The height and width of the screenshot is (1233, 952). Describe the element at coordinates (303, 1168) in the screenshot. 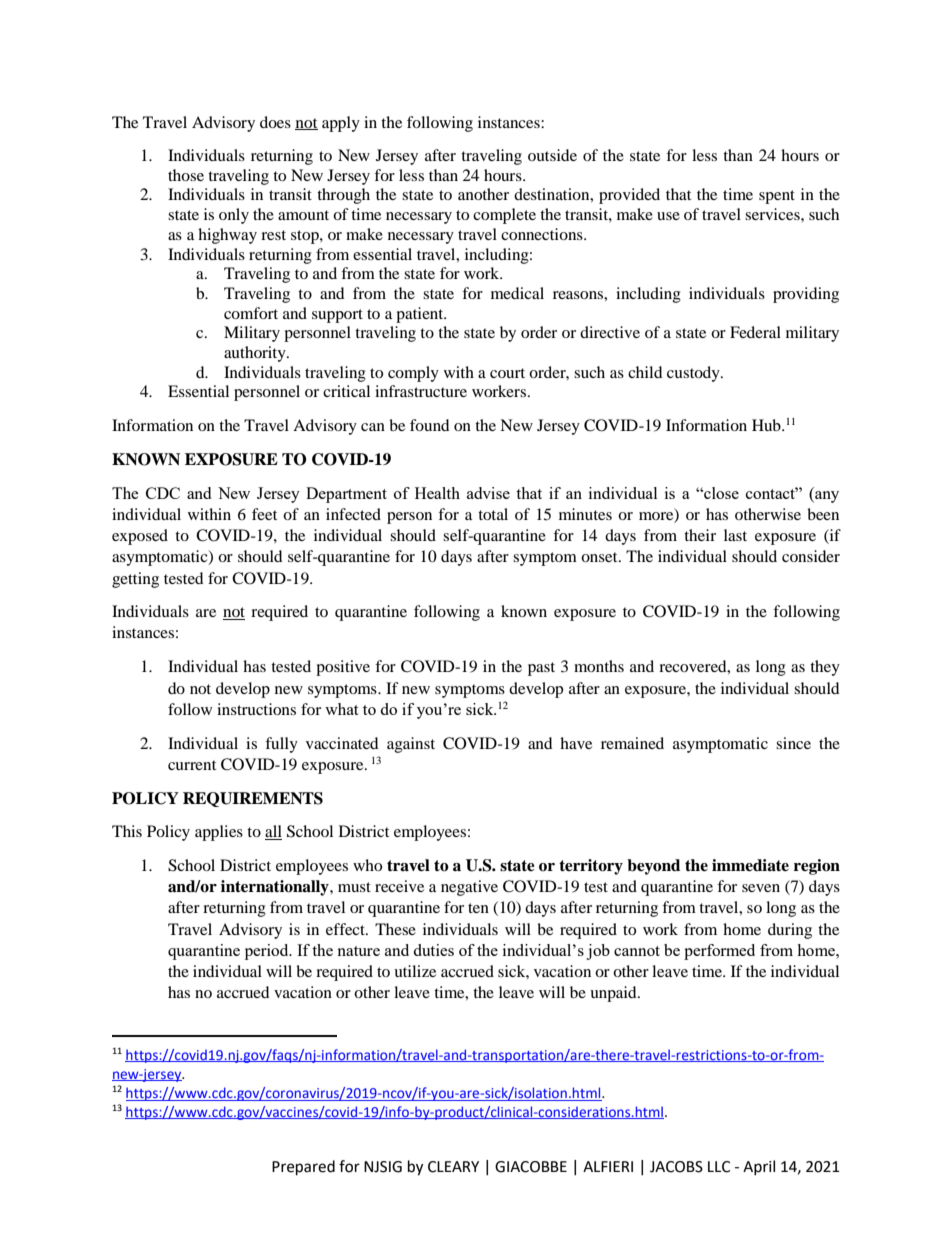

I see `Prepared` at that location.
